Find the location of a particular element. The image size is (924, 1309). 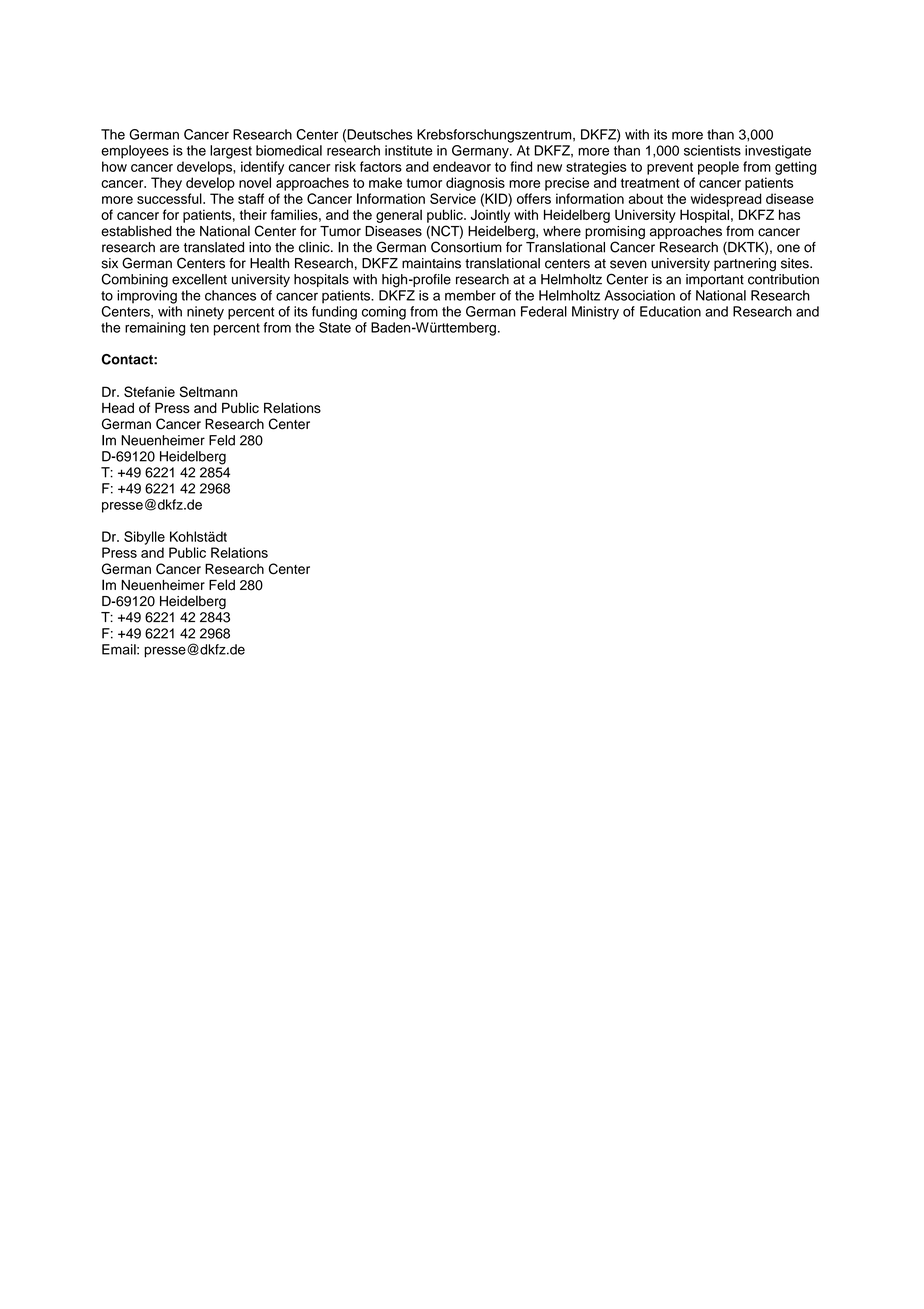

translated is located at coordinates (214, 247).
